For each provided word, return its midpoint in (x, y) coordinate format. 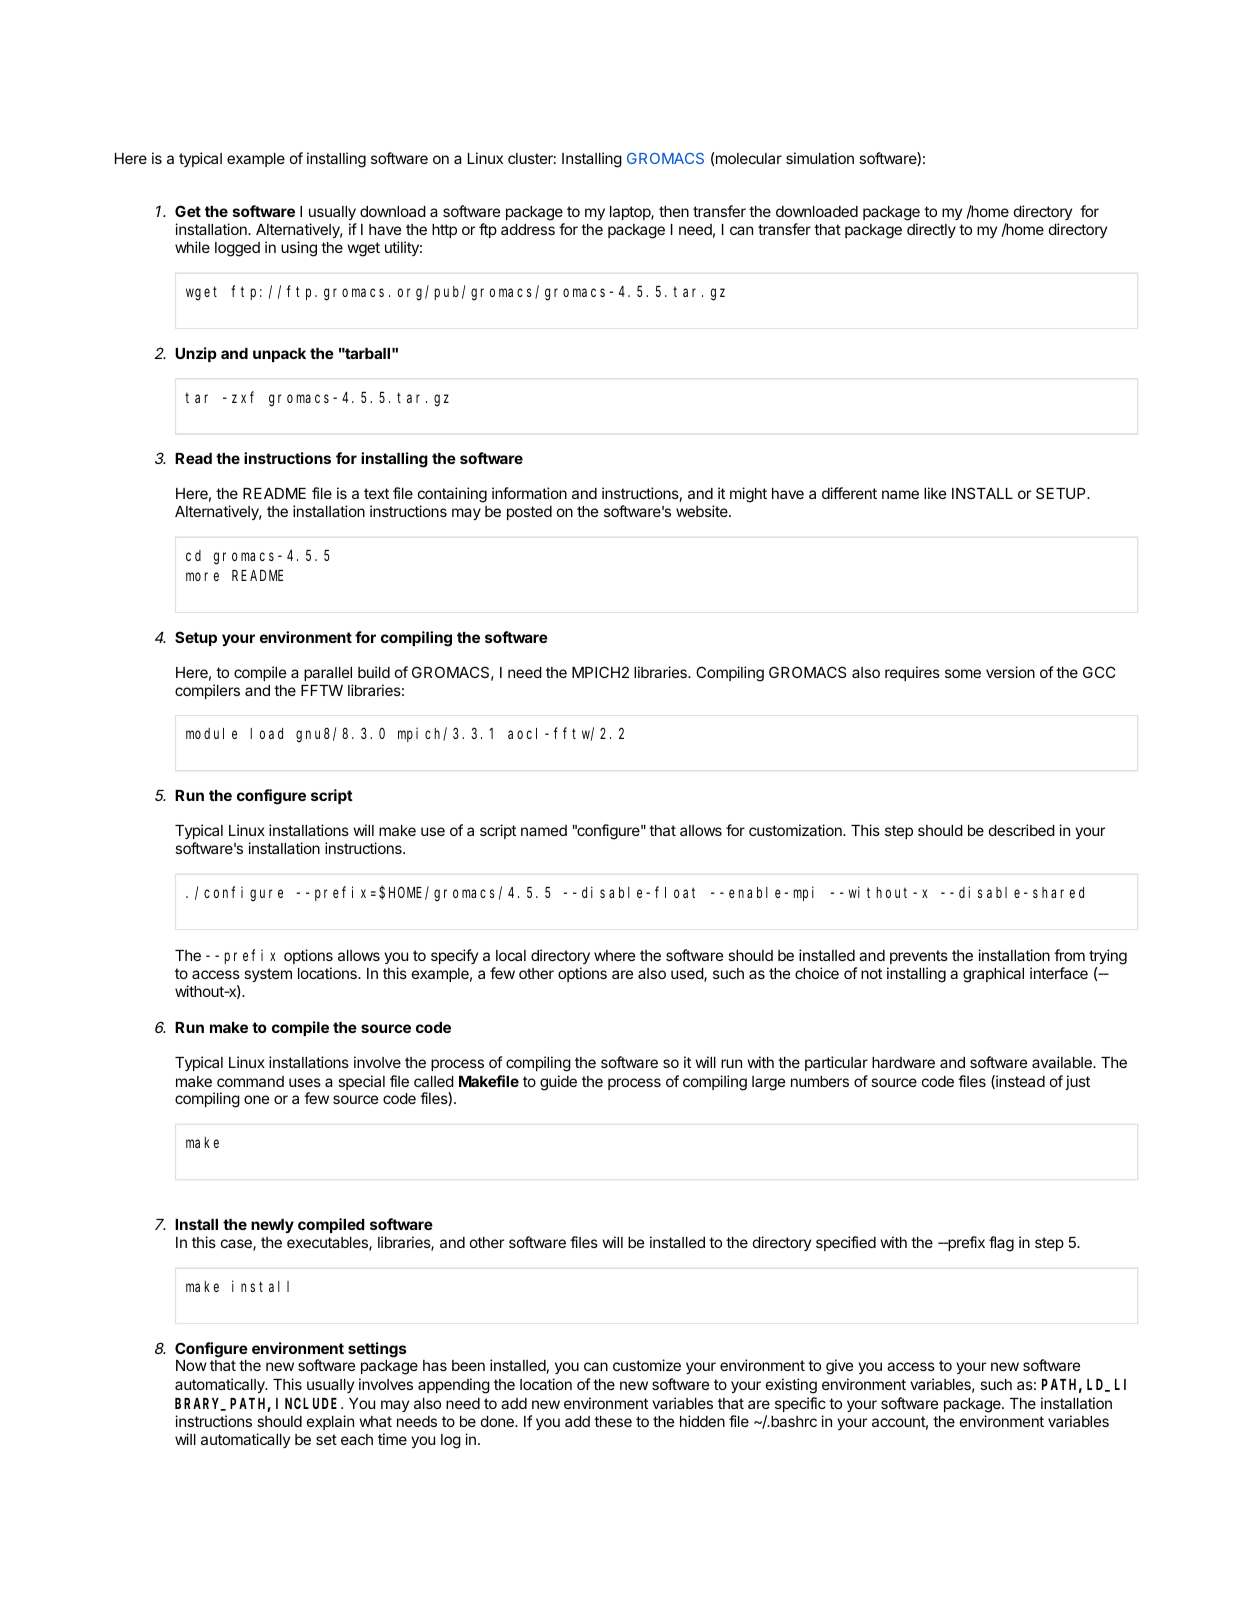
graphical (993, 975)
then (674, 211)
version (1010, 672)
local (511, 955)
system (268, 975)
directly (931, 230)
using (299, 249)
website (703, 511)
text (376, 493)
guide (558, 1083)
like (935, 493)
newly (272, 1226)
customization (796, 830)
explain (330, 1422)
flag (1001, 1244)
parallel (328, 674)
